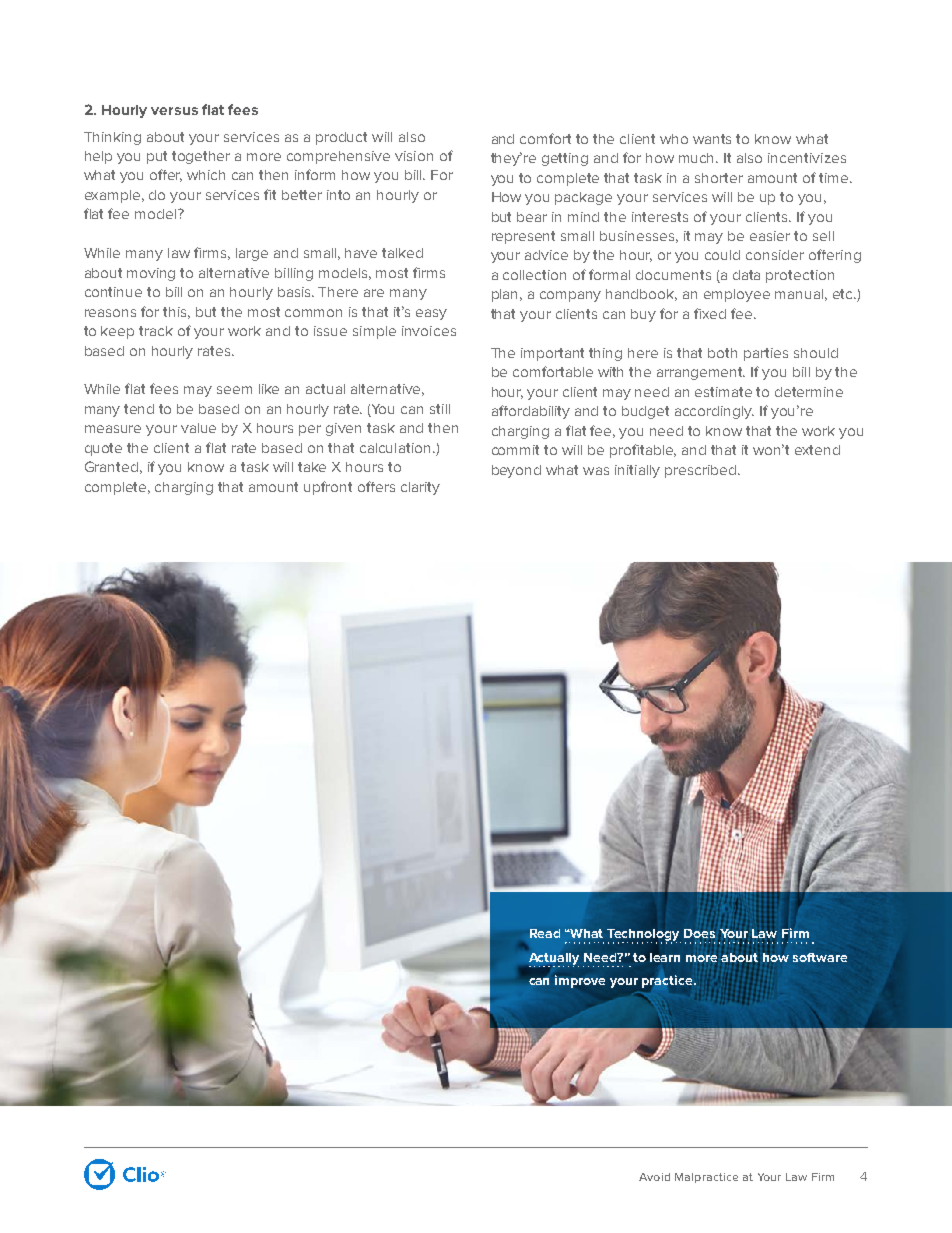 The image size is (952, 1233). Describe the element at coordinates (702, 471) in the screenshot. I see `prescribed` at that location.
